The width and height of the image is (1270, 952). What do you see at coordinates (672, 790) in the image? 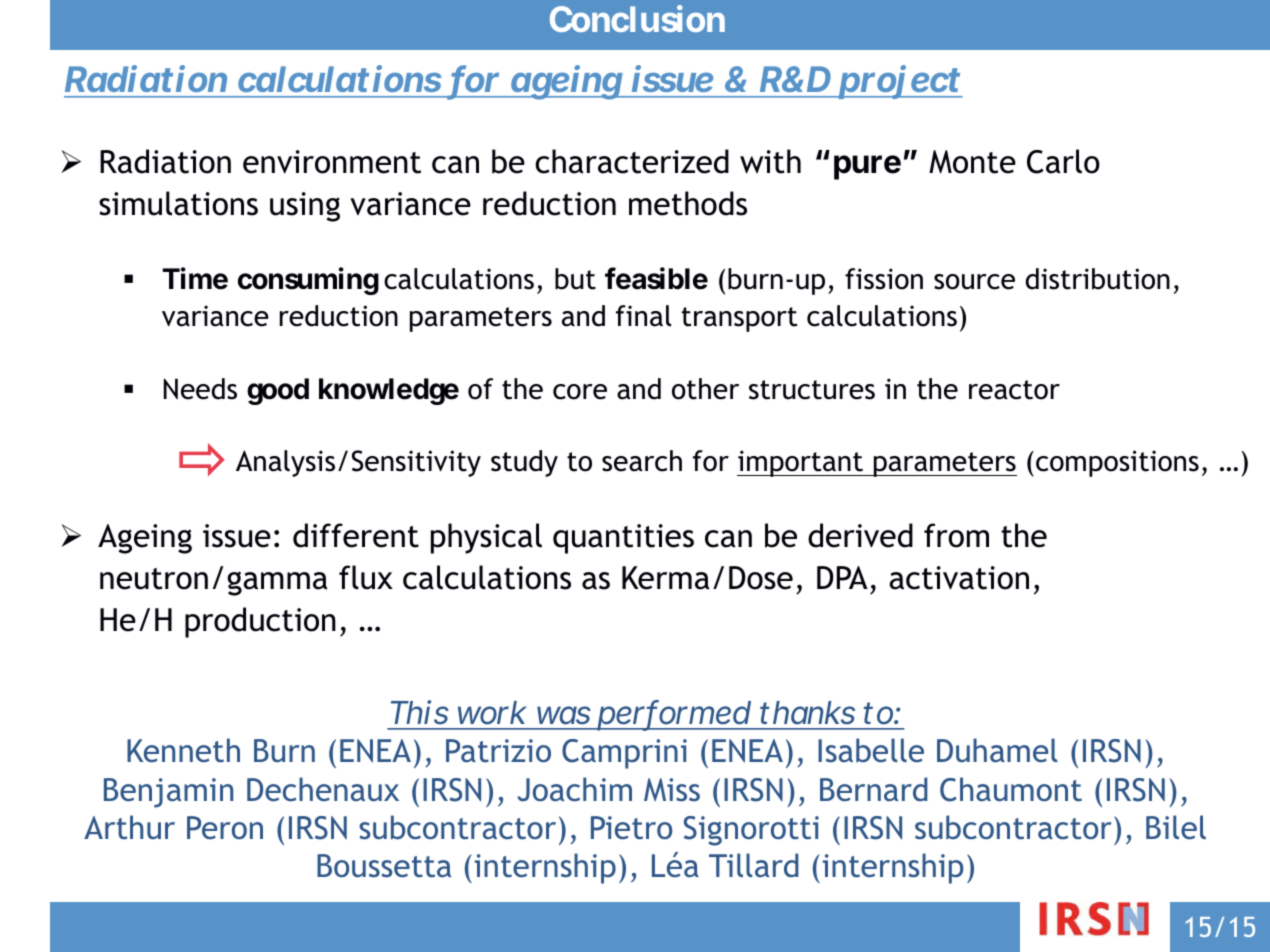
I see `Miss` at bounding box center [672, 790].
